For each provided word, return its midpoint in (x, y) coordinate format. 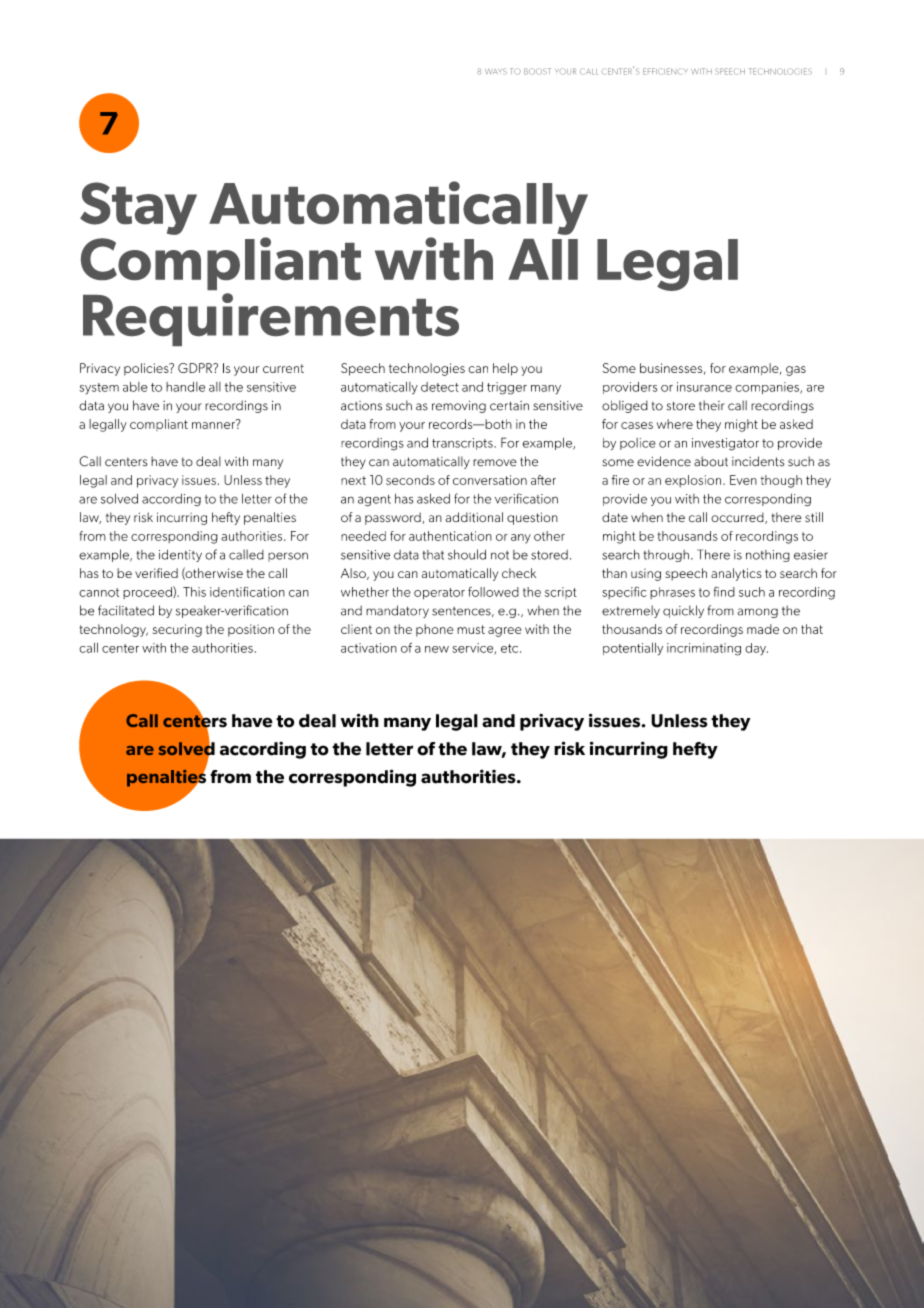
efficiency (665, 71)
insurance (704, 387)
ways (496, 71)
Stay (138, 208)
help (505, 369)
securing (177, 630)
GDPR (196, 368)
